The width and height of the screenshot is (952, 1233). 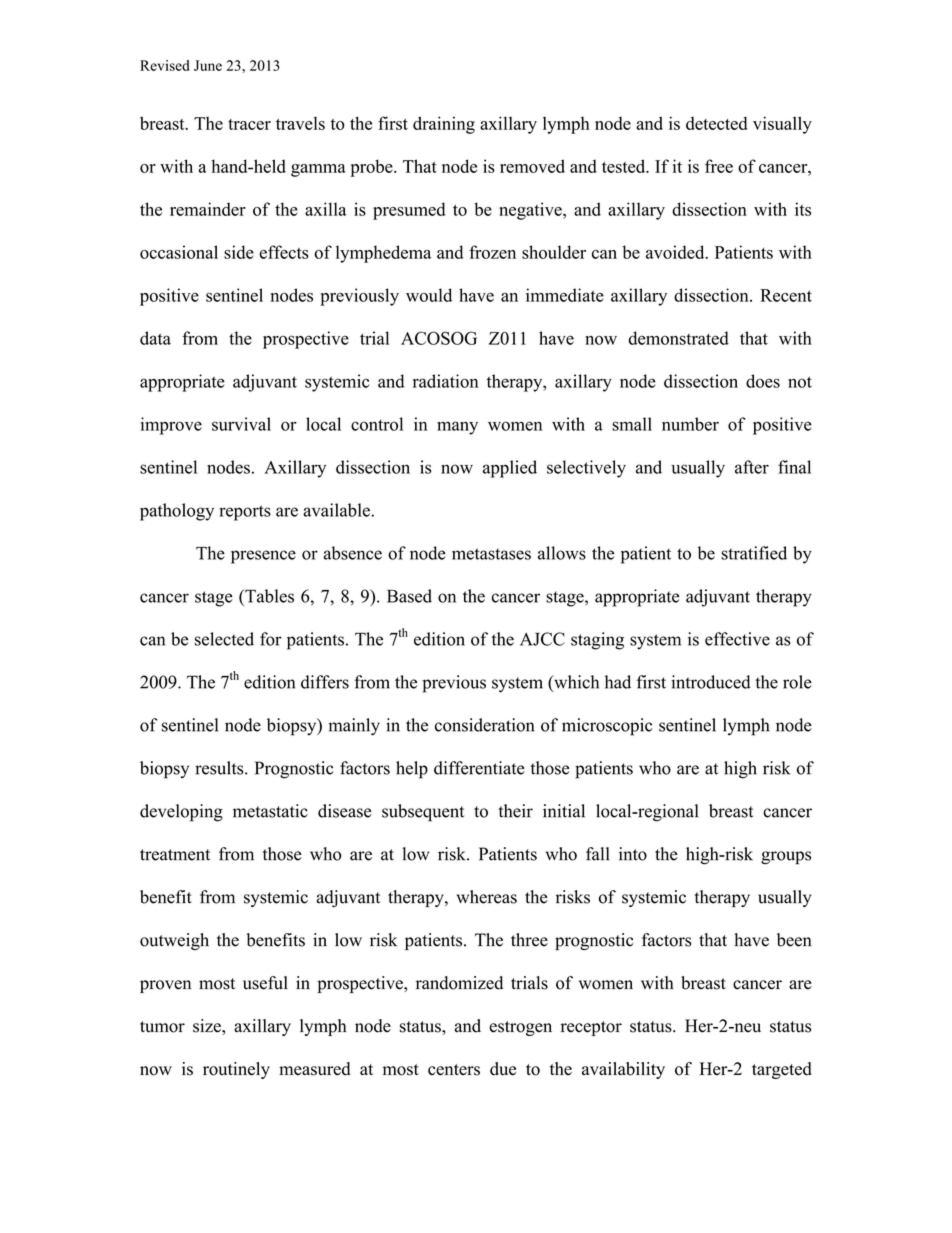 What do you see at coordinates (249, 124) in the screenshot?
I see `tracer` at bounding box center [249, 124].
